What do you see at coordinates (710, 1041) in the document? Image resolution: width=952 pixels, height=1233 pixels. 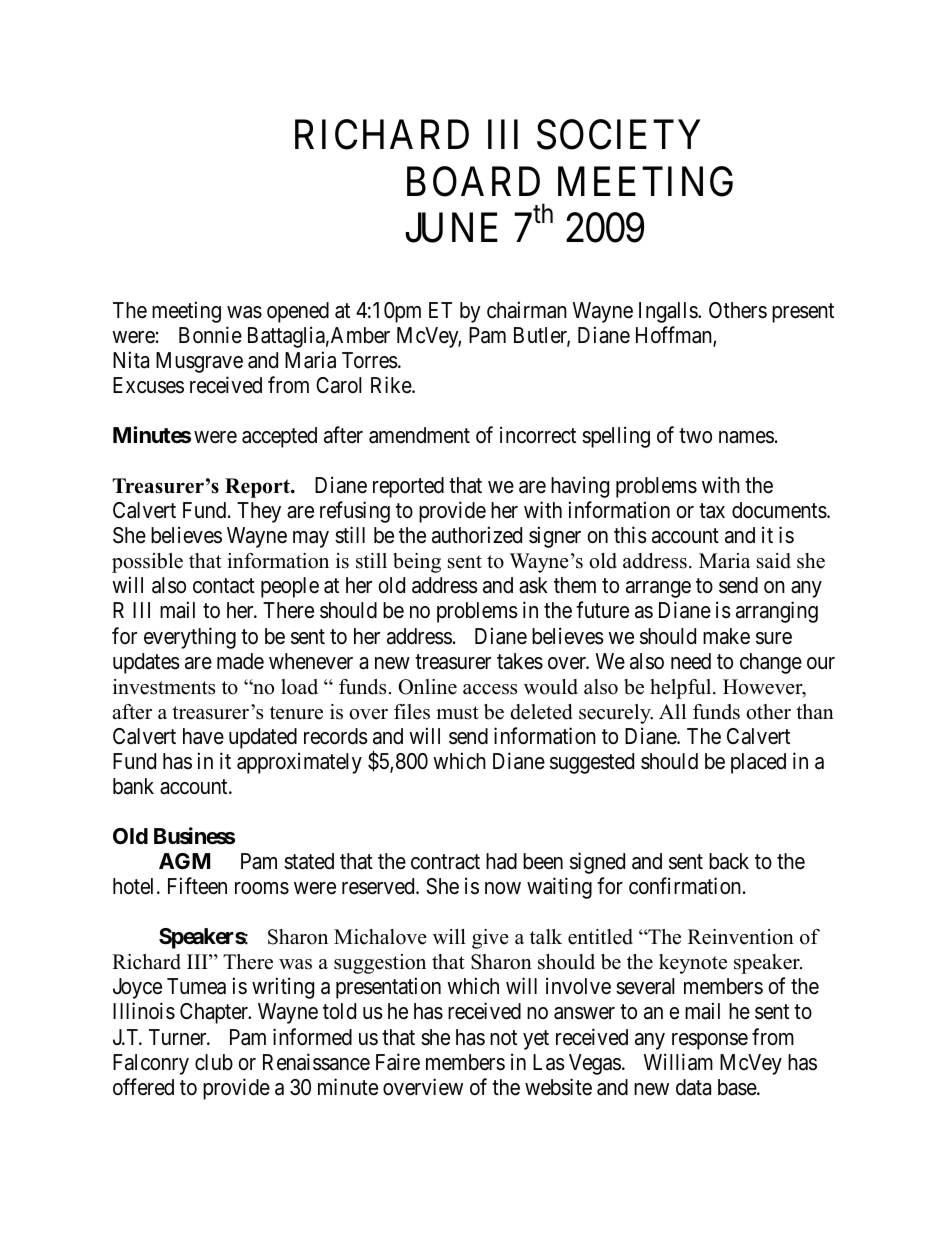 I see `response` at bounding box center [710, 1041].
